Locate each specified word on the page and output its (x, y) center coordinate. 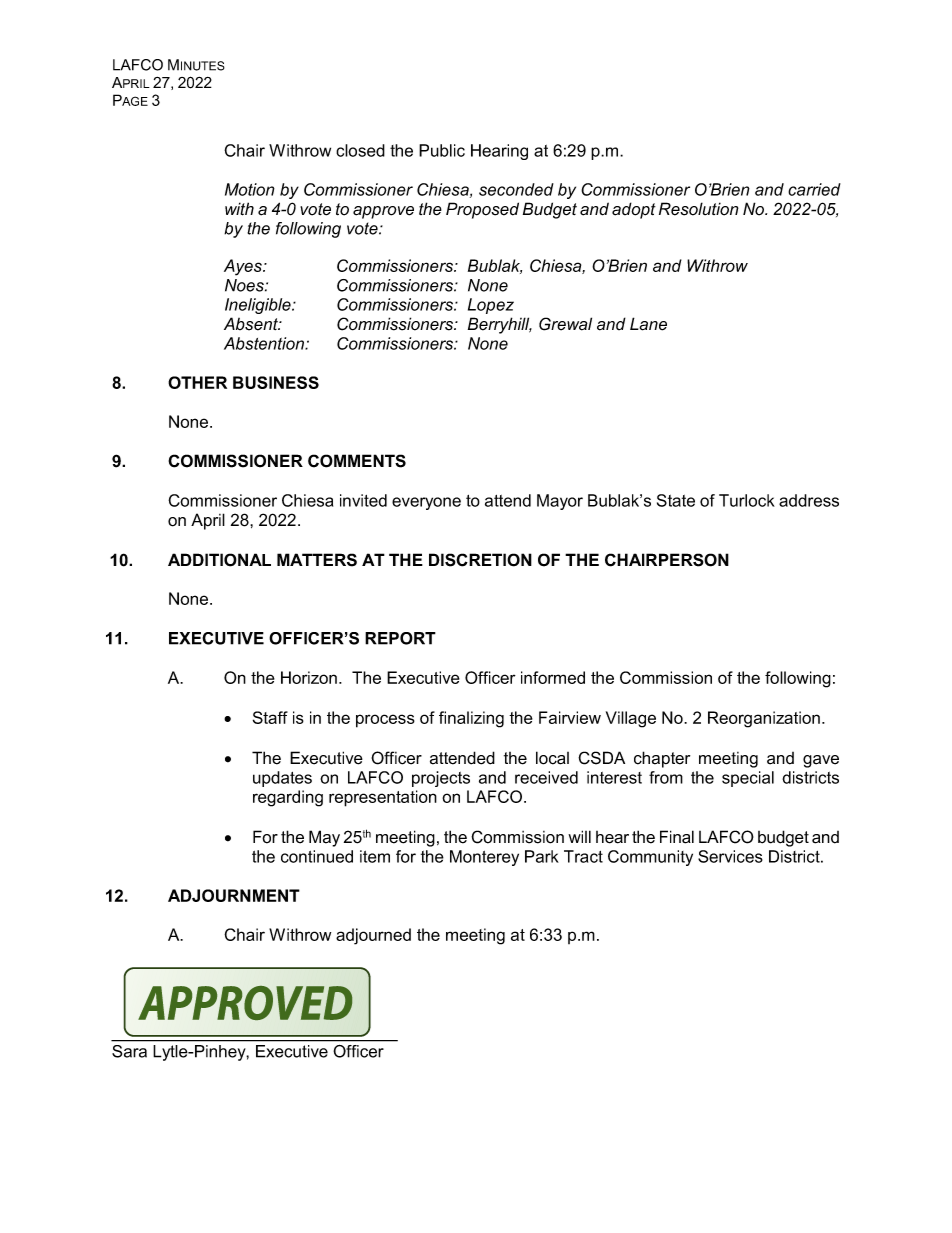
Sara (129, 1051)
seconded (516, 189)
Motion (250, 189)
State (676, 500)
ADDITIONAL (219, 560)
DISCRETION (480, 560)
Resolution (699, 209)
